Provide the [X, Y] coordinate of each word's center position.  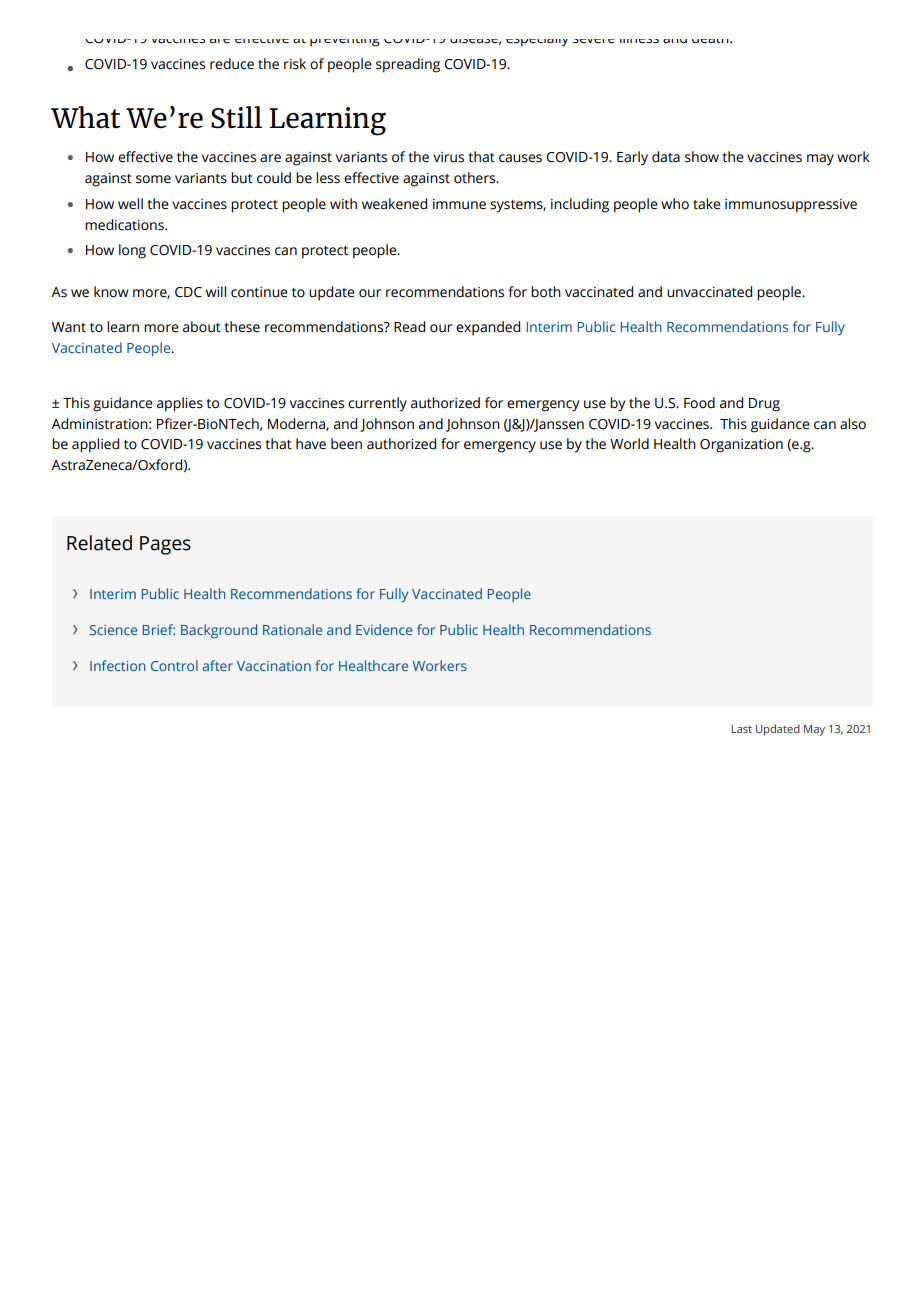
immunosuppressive [791, 206]
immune [459, 204]
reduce [232, 64]
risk [295, 64]
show [702, 157]
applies [180, 404]
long [132, 251]
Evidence [384, 629]
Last [741, 729]
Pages [165, 545]
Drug [764, 405]
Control [174, 665]
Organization [741, 446]
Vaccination [274, 666]
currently [377, 404]
